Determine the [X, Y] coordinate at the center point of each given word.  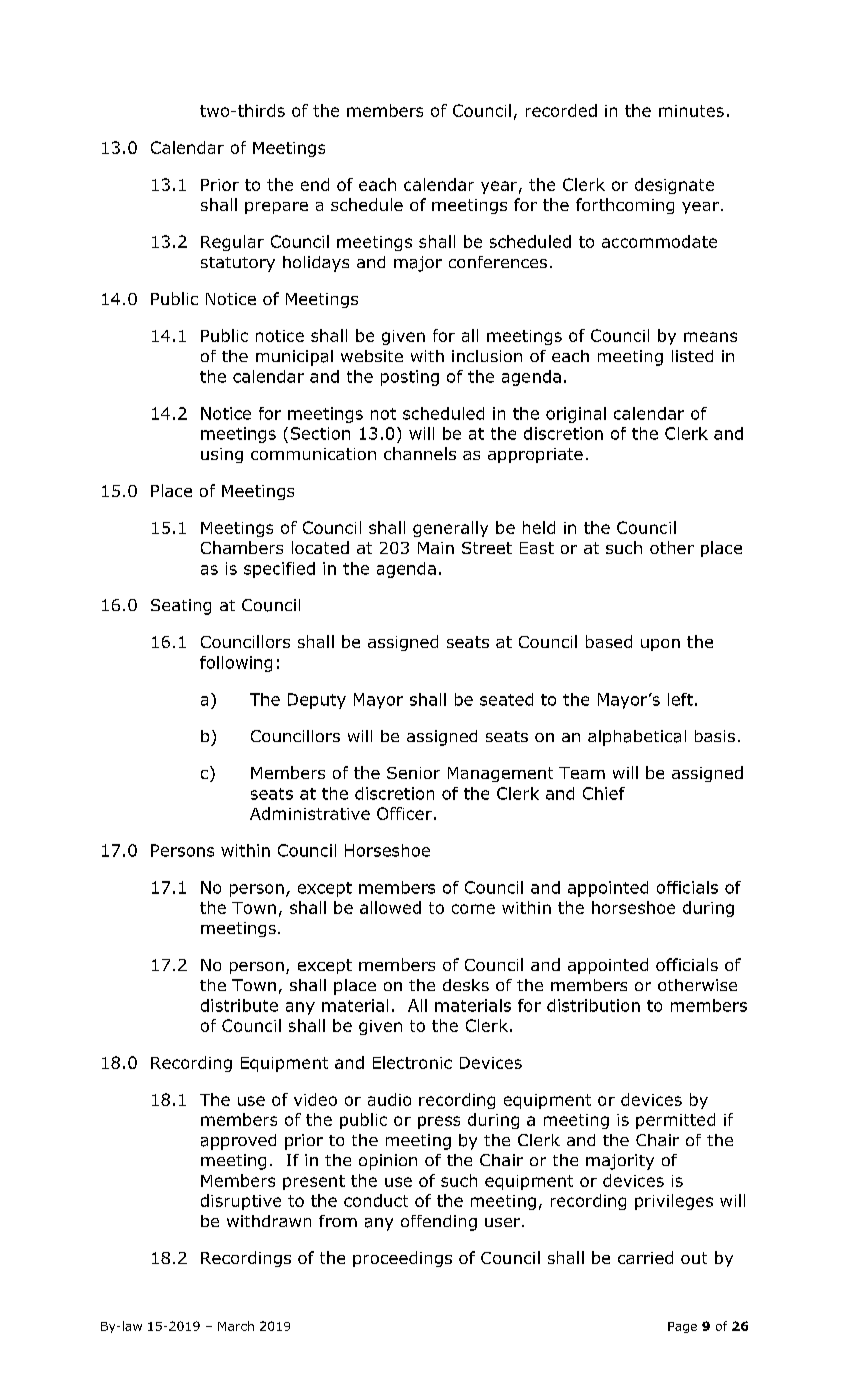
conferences [498, 262]
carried [645, 1257]
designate [674, 186]
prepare [276, 208]
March [236, 1326]
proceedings [402, 1259]
